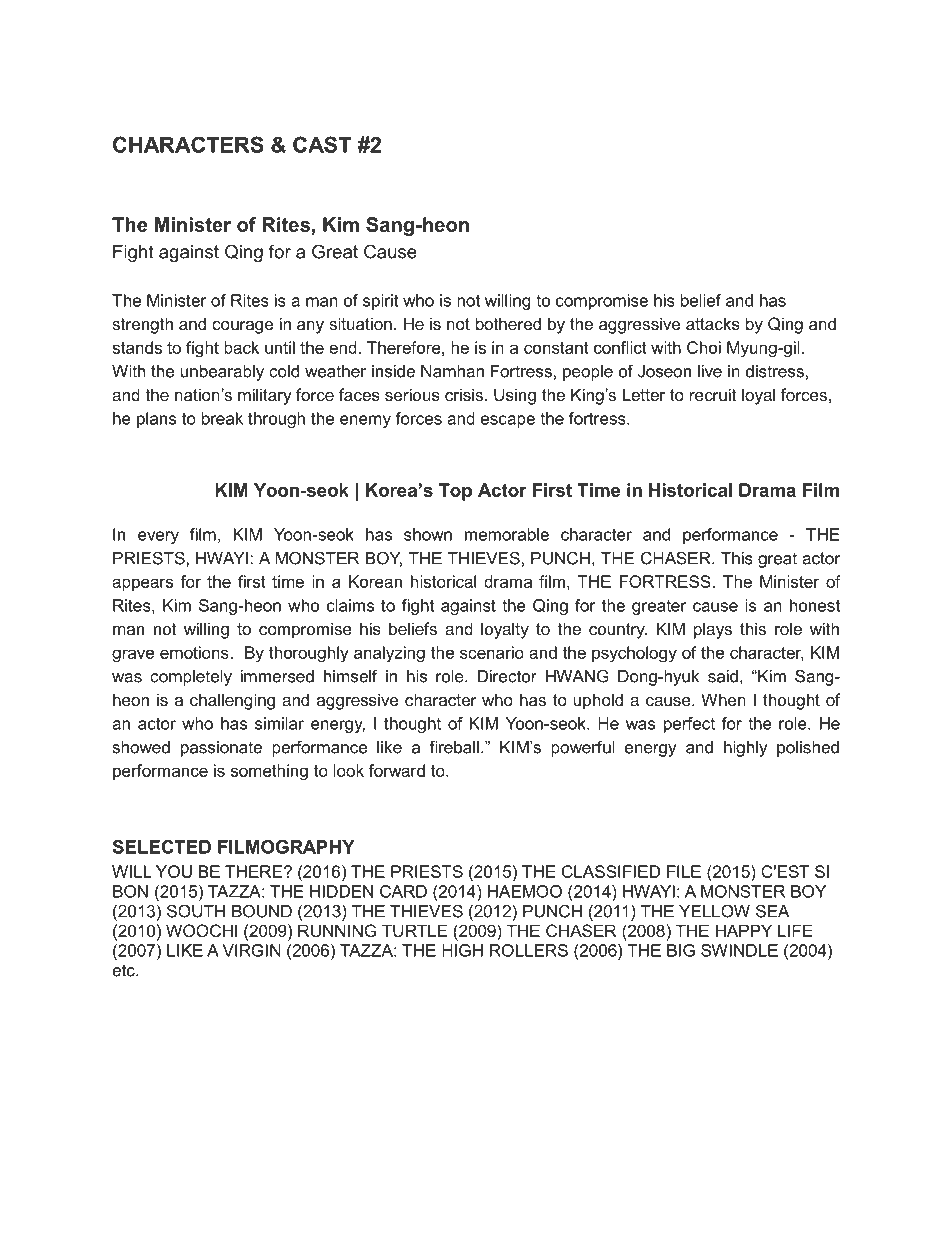  Describe the element at coordinates (454, 747) in the page. I see `fireball` at that location.
